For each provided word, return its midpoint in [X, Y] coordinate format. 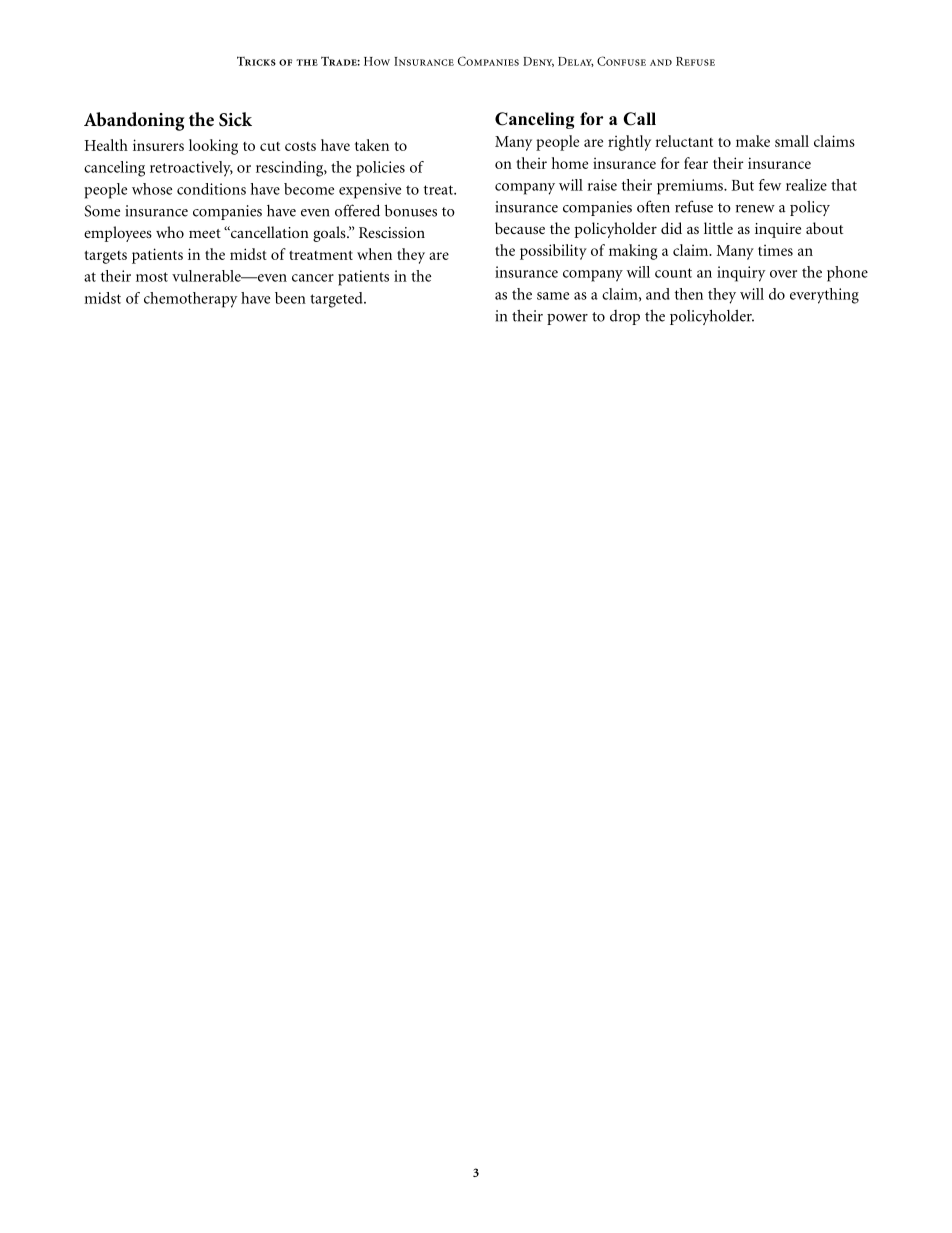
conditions [211, 189]
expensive [370, 191]
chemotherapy [190, 300]
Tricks [256, 61]
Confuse [621, 61]
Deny [538, 62]
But [743, 185]
